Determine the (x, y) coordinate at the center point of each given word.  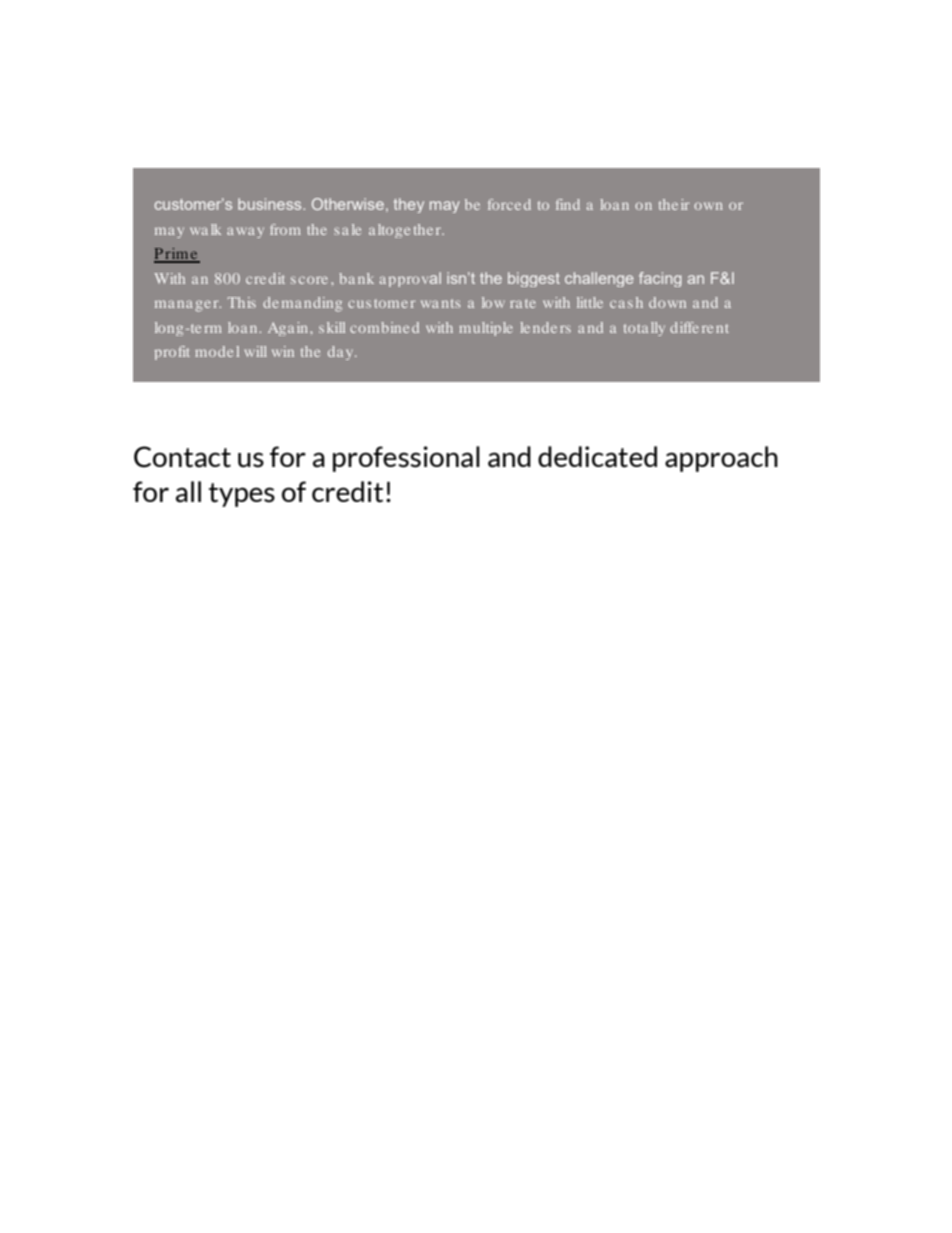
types (242, 495)
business (271, 204)
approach (721, 459)
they (409, 205)
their (674, 204)
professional (406, 459)
